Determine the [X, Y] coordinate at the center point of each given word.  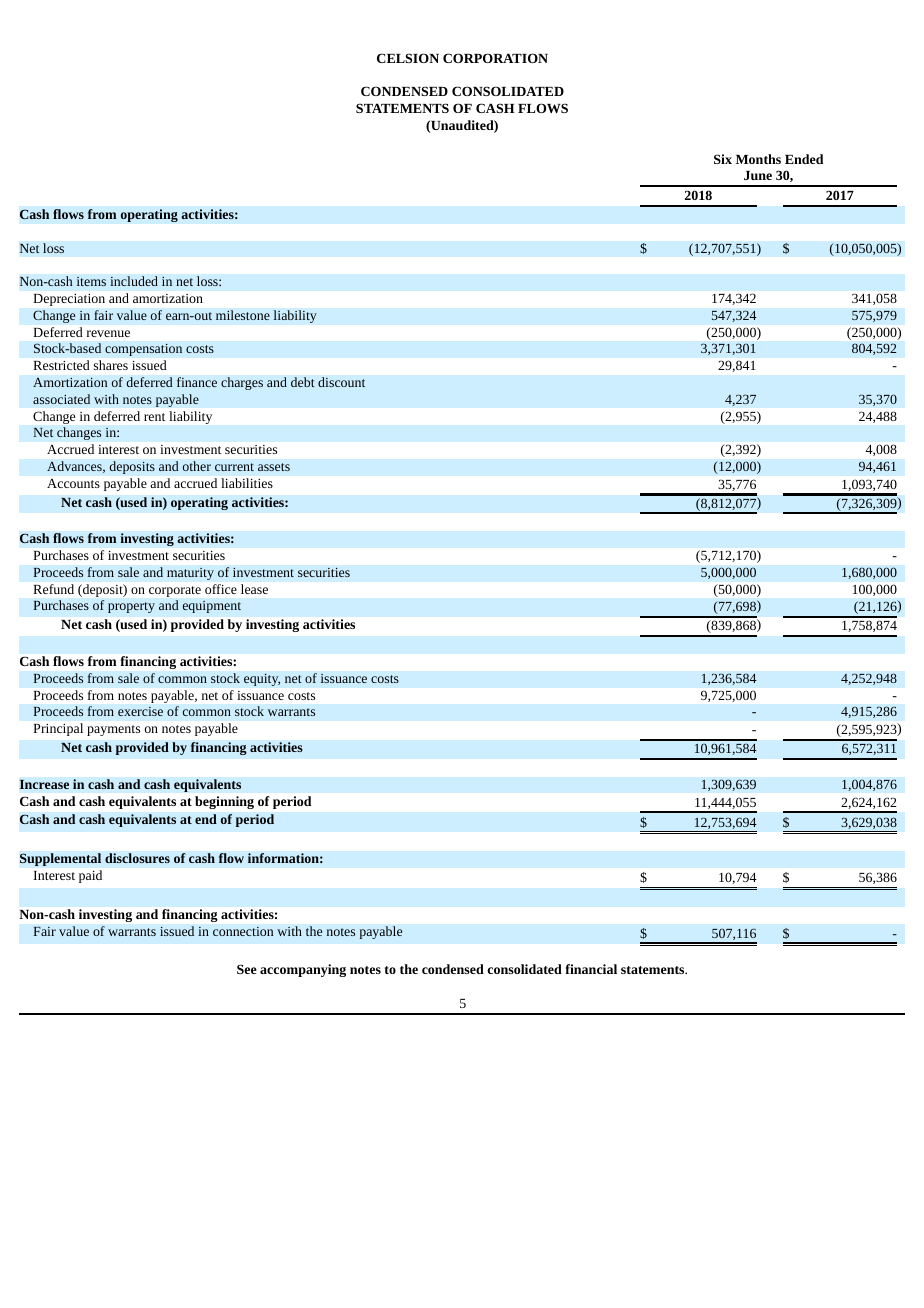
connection [243, 931]
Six [723, 159]
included [134, 281]
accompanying [303, 970]
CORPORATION [495, 58]
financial [591, 969]
